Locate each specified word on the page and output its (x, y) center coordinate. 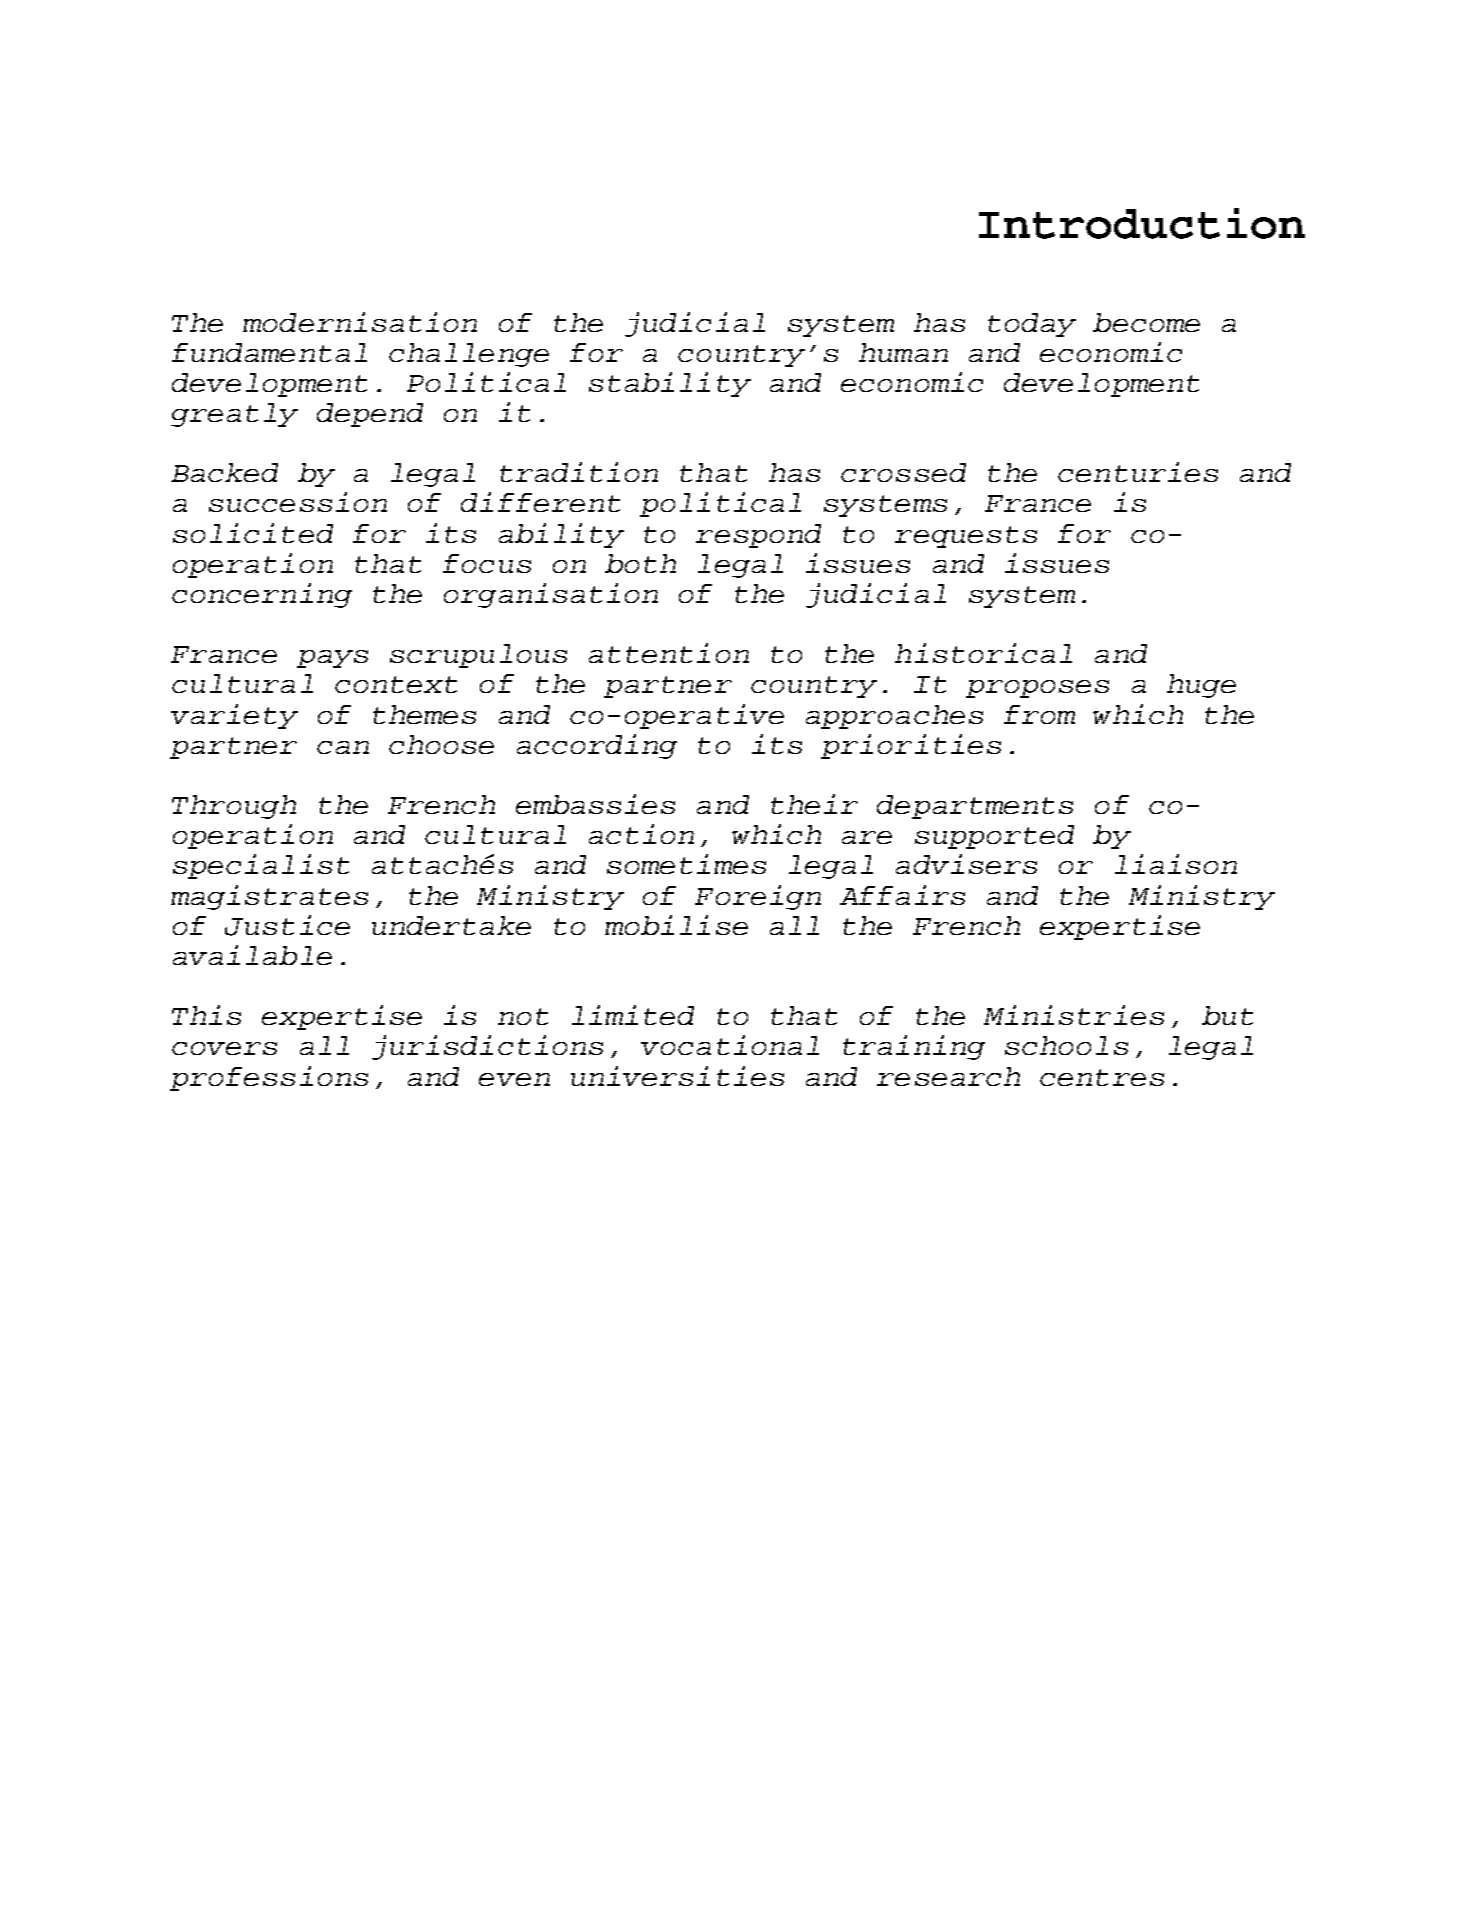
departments (975, 807)
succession (298, 502)
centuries (1138, 472)
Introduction (1142, 223)
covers (224, 1048)
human (903, 352)
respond (758, 536)
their (814, 804)
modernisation (360, 322)
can (343, 747)
